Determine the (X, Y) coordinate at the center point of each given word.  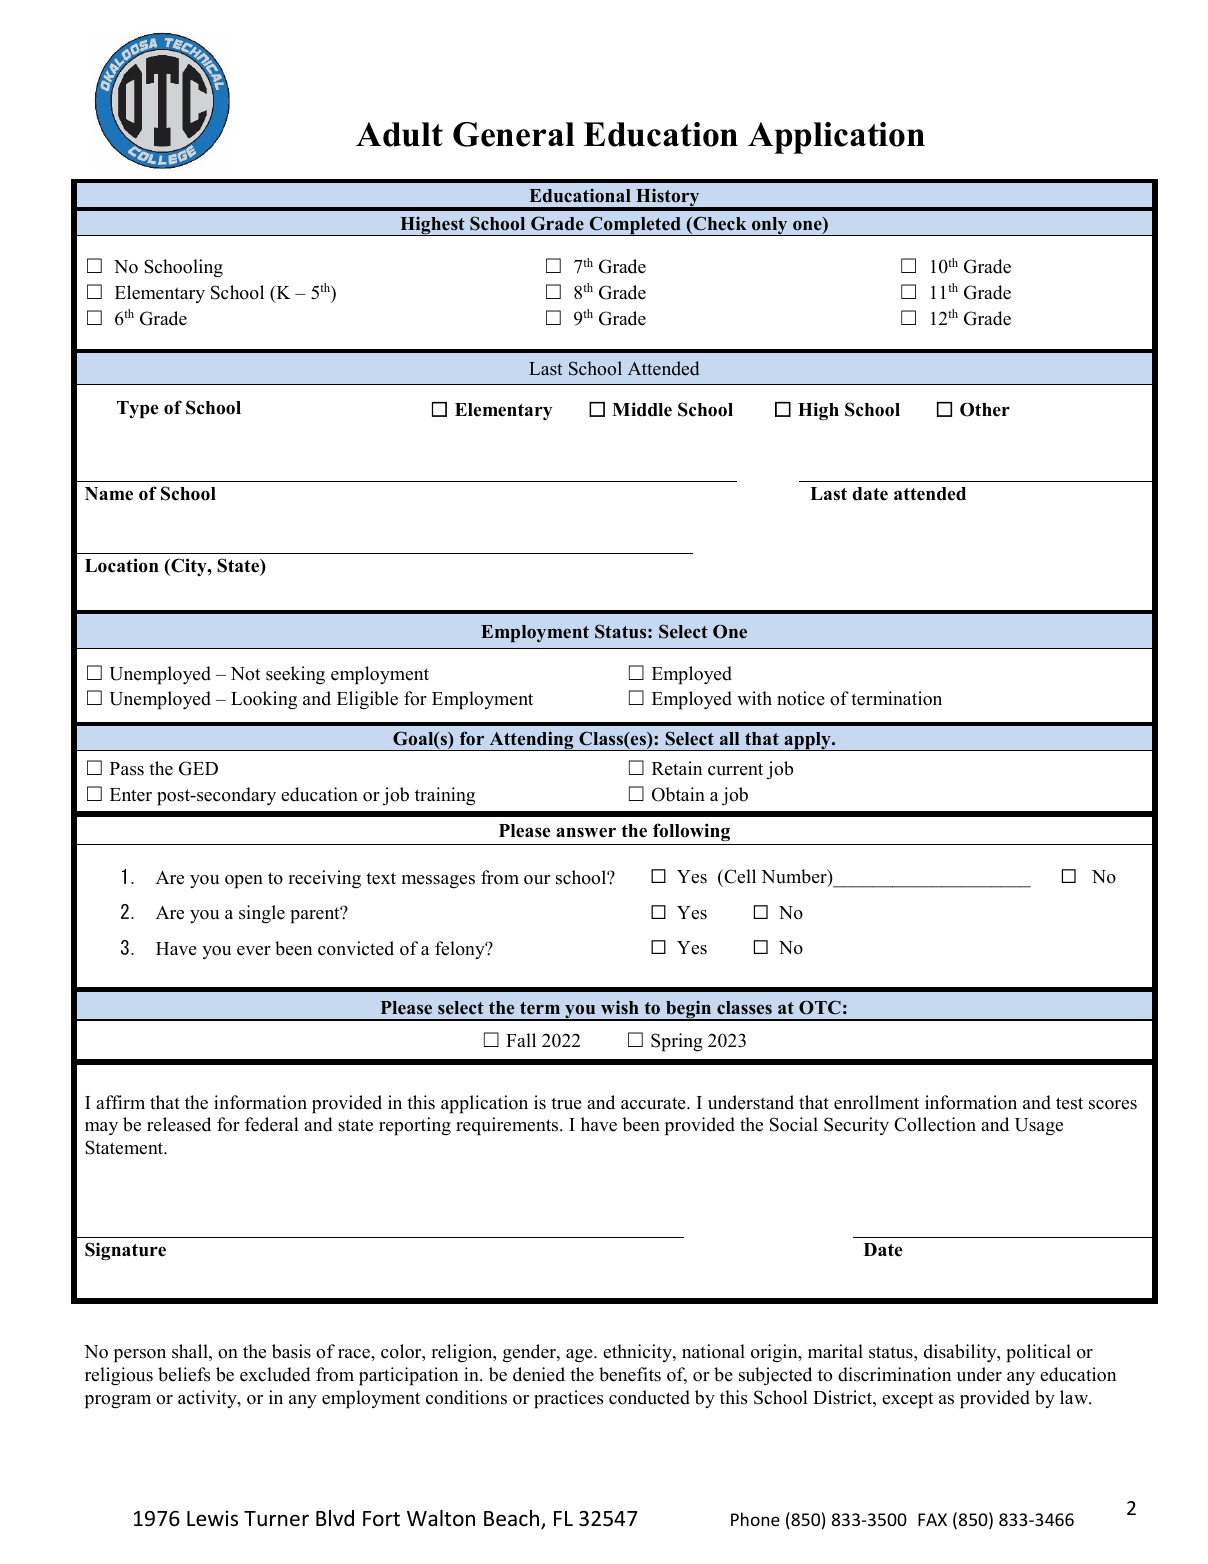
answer (586, 832)
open (244, 882)
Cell (739, 878)
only (770, 226)
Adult (399, 134)
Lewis (212, 1518)
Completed (635, 226)
